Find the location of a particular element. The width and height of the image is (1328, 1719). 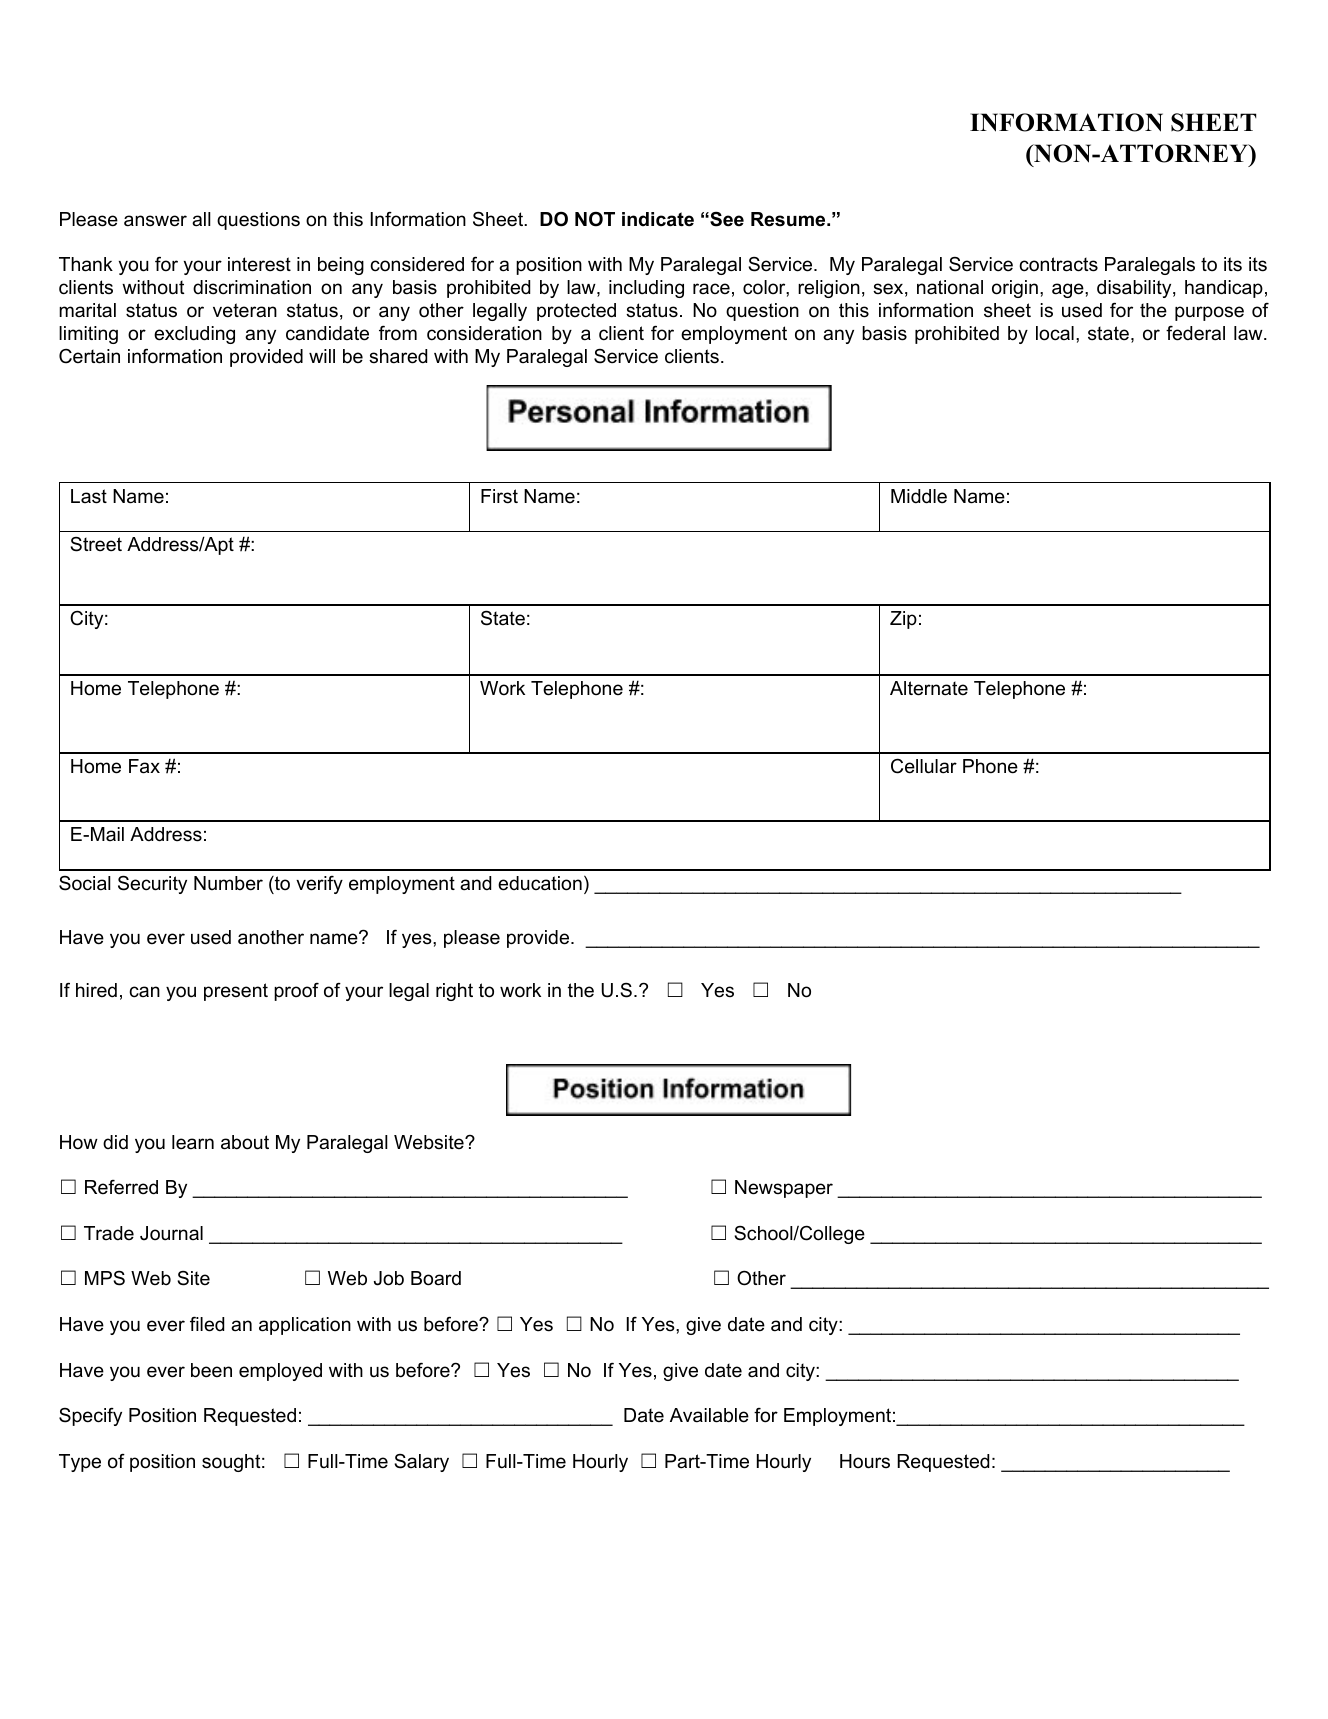

Cellular is located at coordinates (924, 766).
